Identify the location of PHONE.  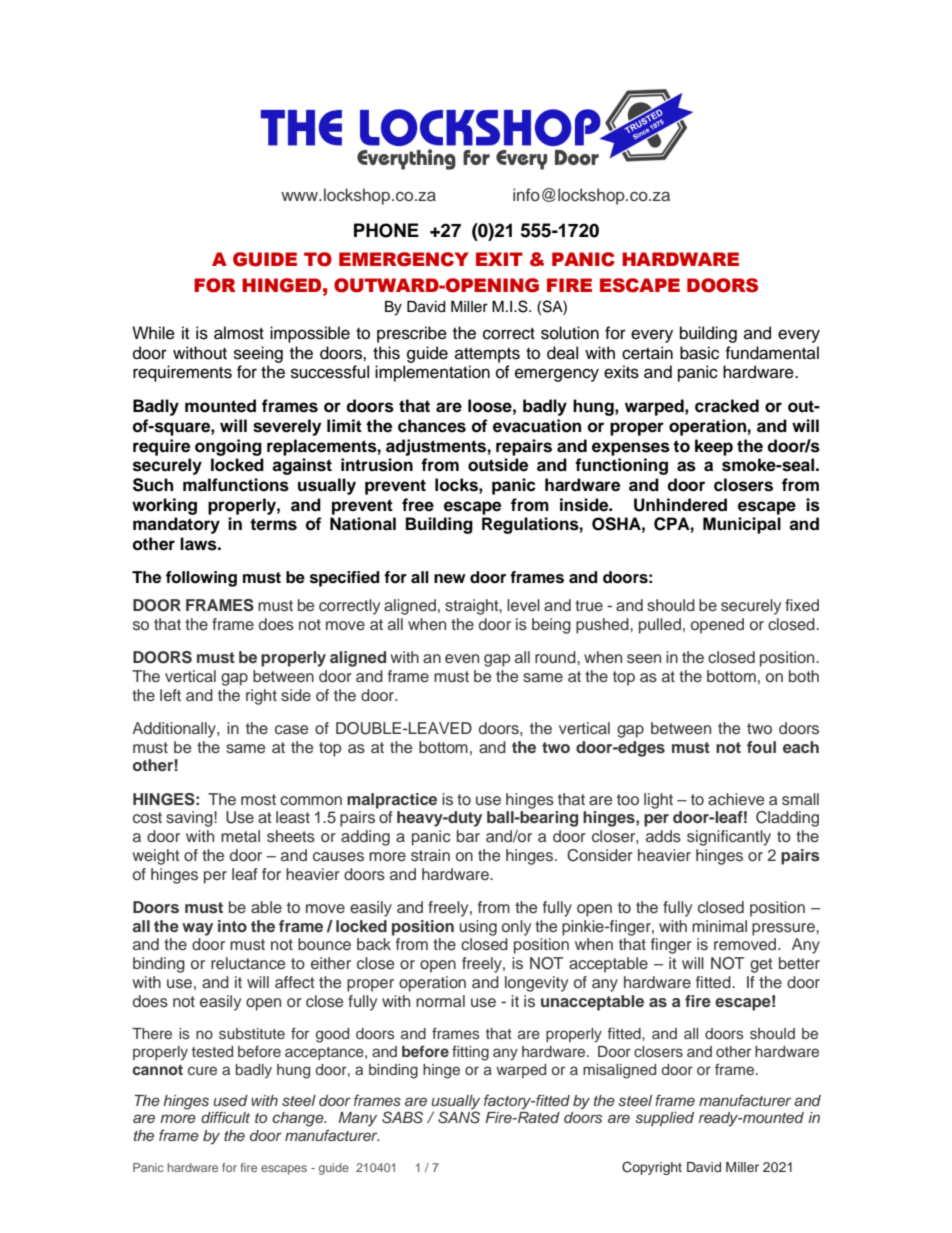
(386, 230).
